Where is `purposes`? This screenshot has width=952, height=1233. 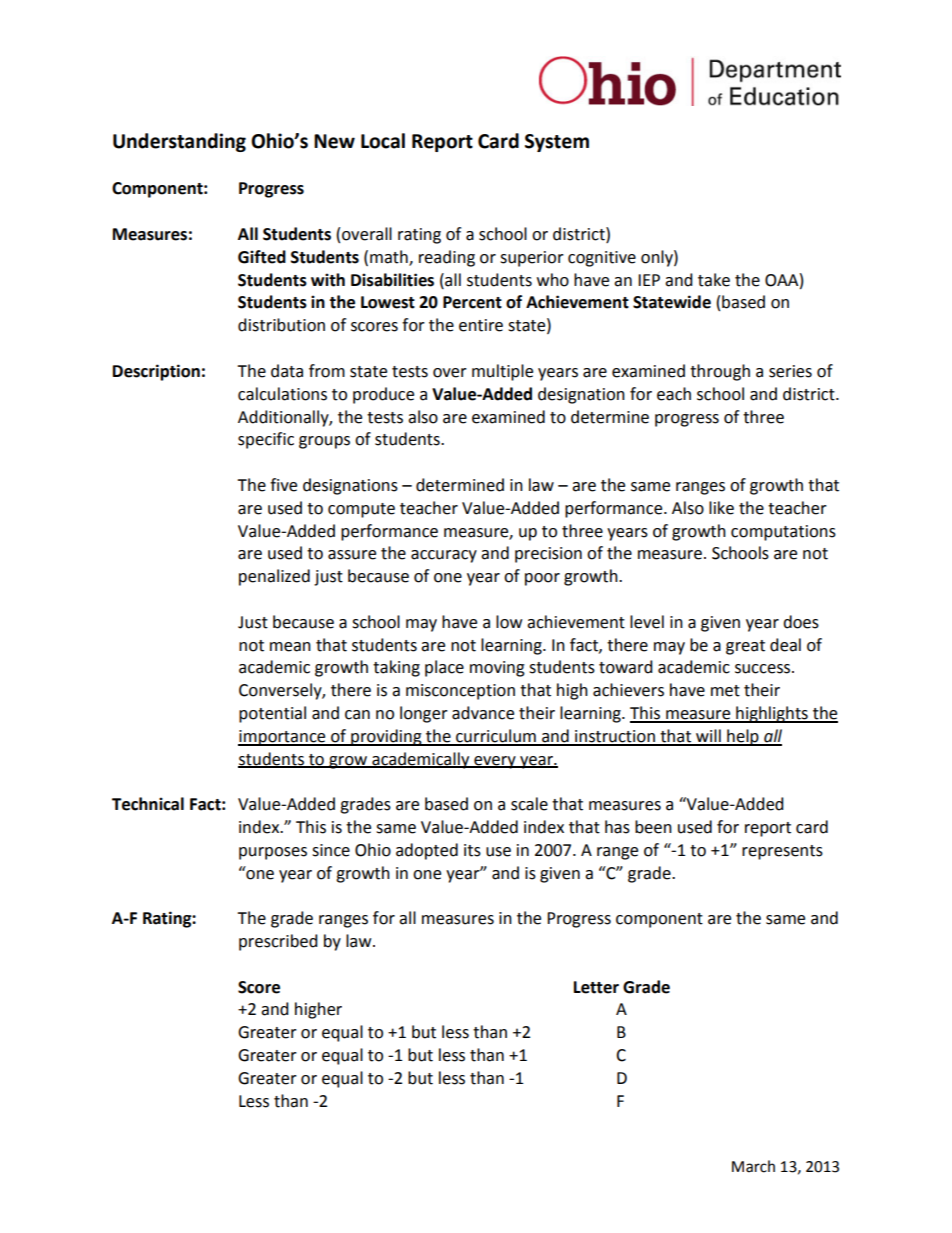 purposes is located at coordinates (273, 853).
